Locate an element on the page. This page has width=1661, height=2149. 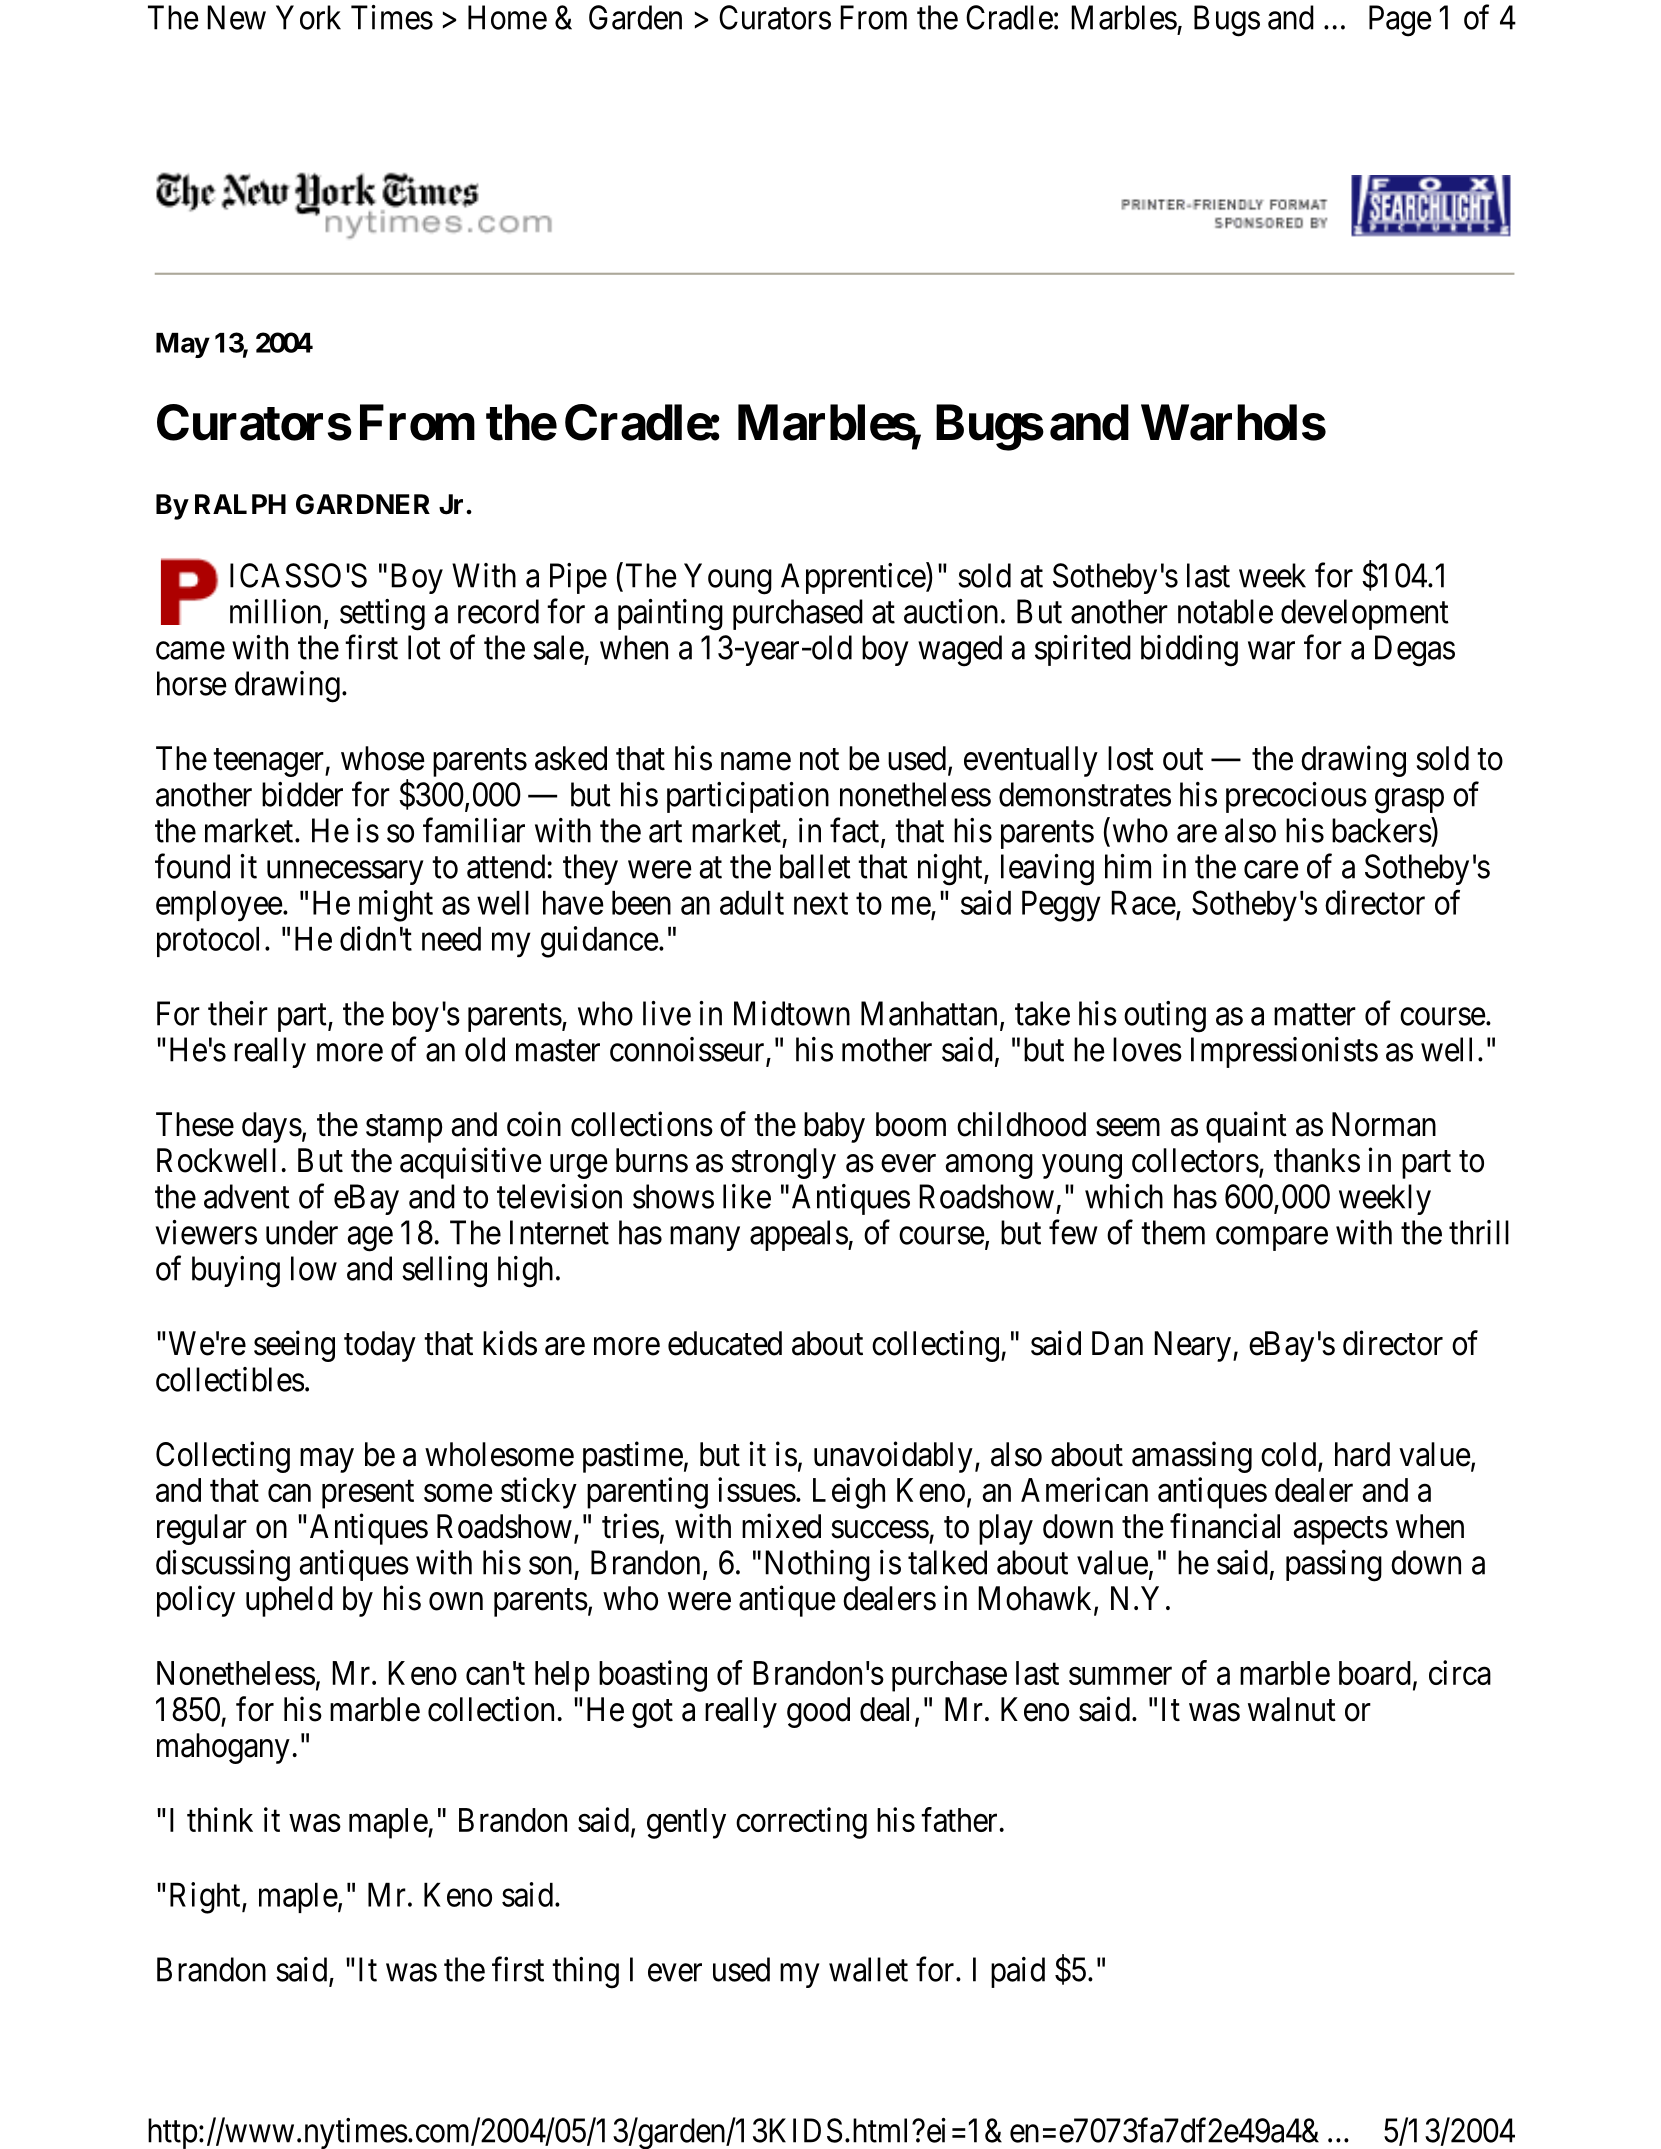
lot is located at coordinates (424, 647).
